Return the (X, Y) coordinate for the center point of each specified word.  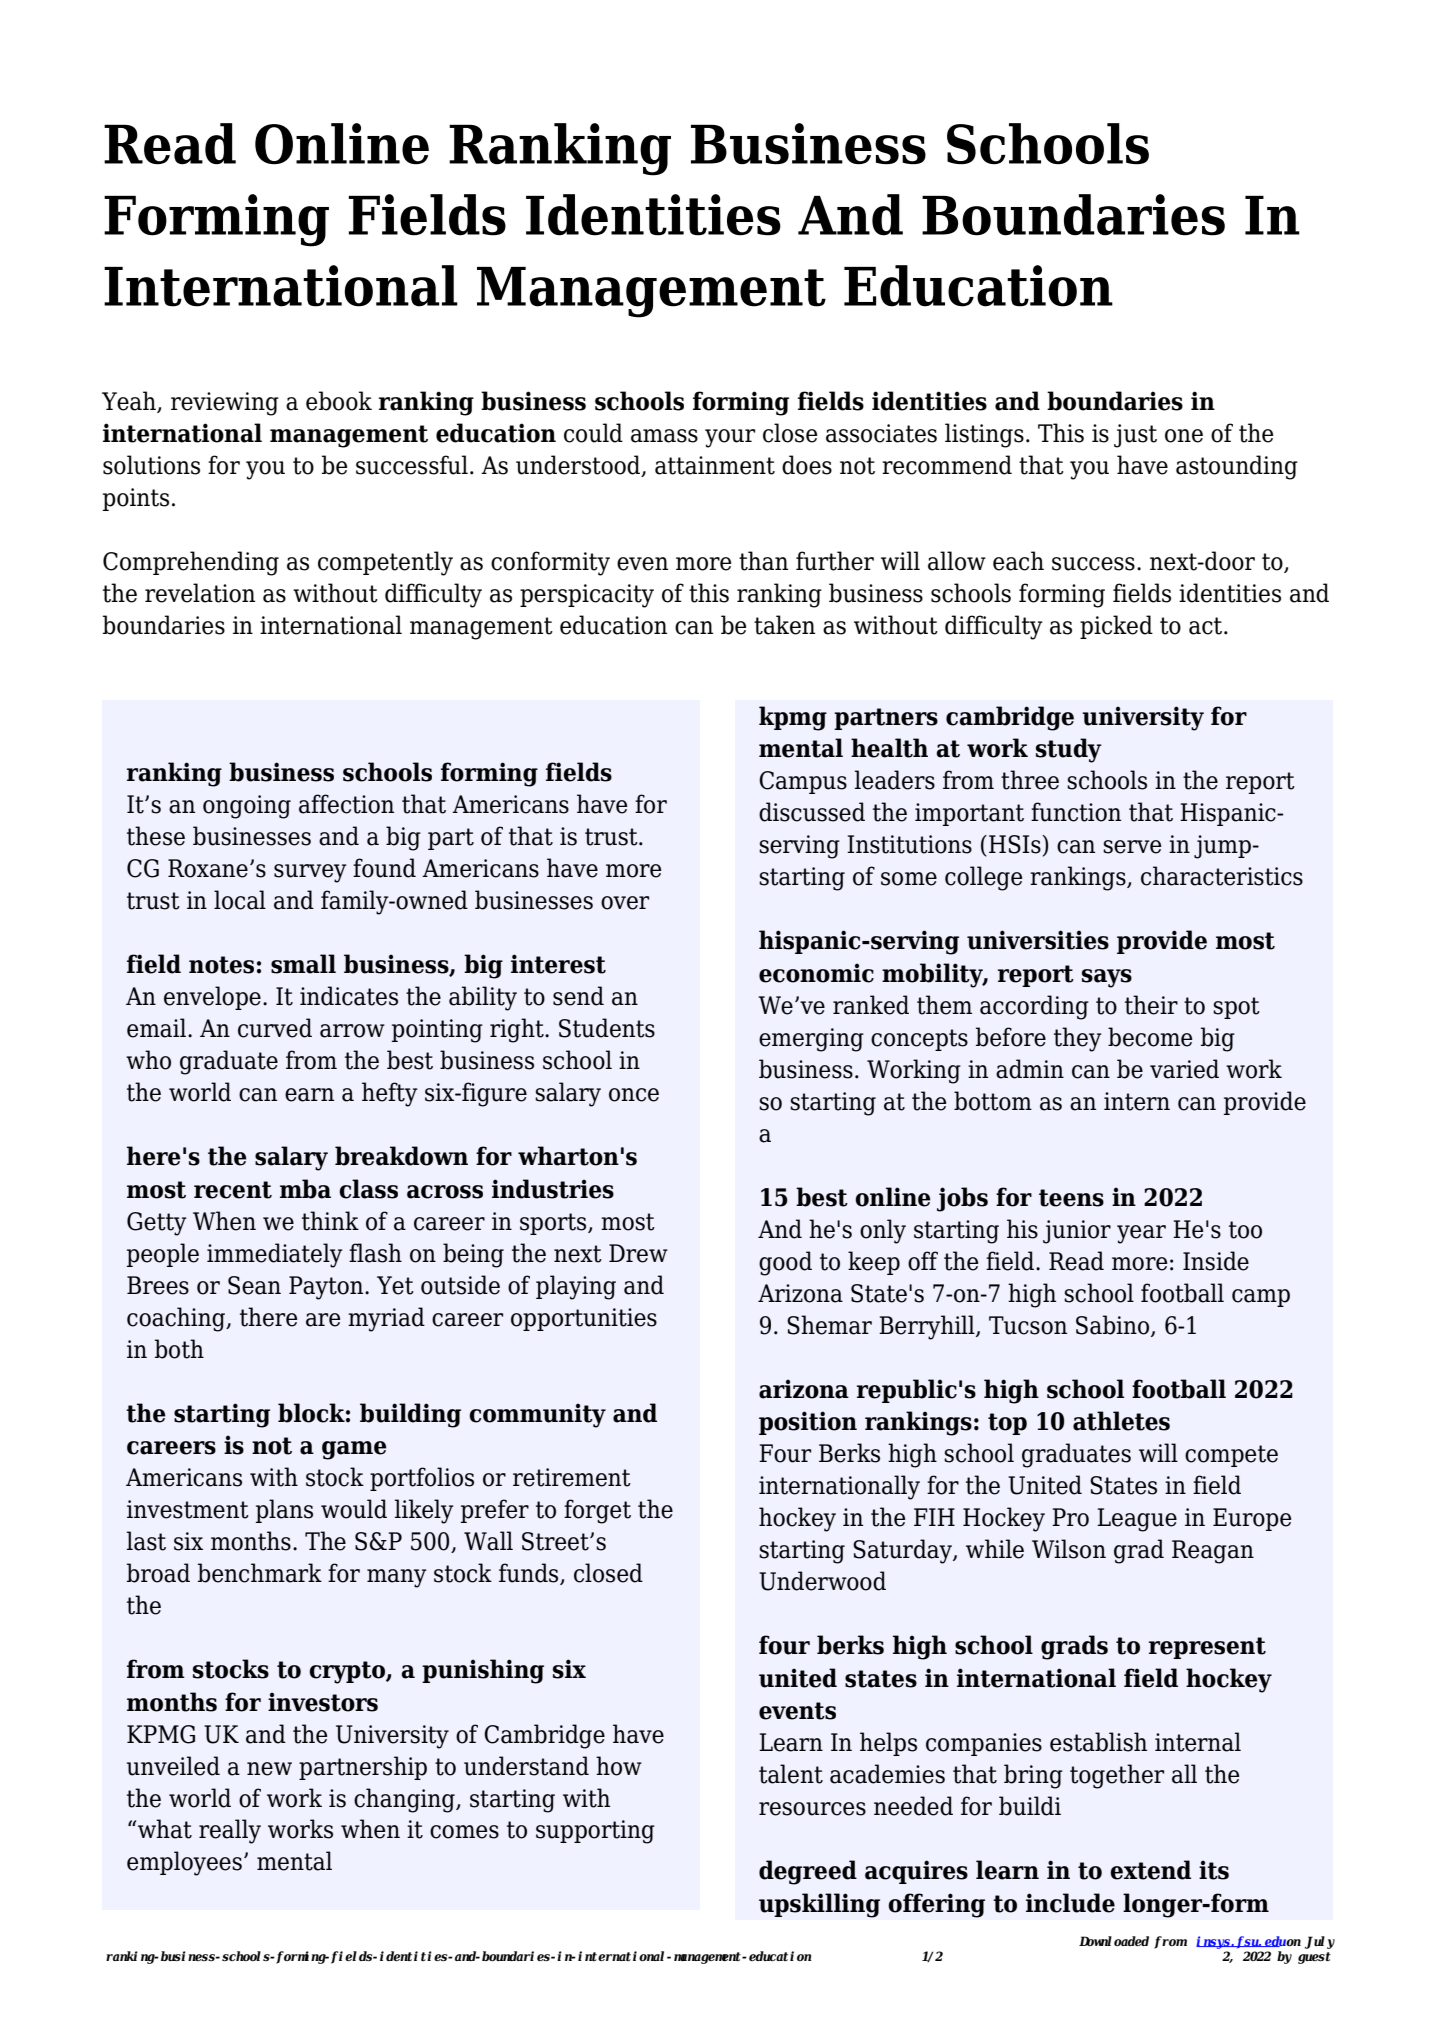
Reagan (1213, 1552)
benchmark (260, 1573)
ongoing (247, 807)
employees (184, 1863)
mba (305, 1189)
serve (1132, 847)
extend (1150, 1870)
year (1141, 1234)
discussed (812, 812)
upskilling (819, 1905)
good (785, 1263)
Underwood (822, 1581)
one (1184, 436)
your (730, 438)
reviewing (225, 404)
